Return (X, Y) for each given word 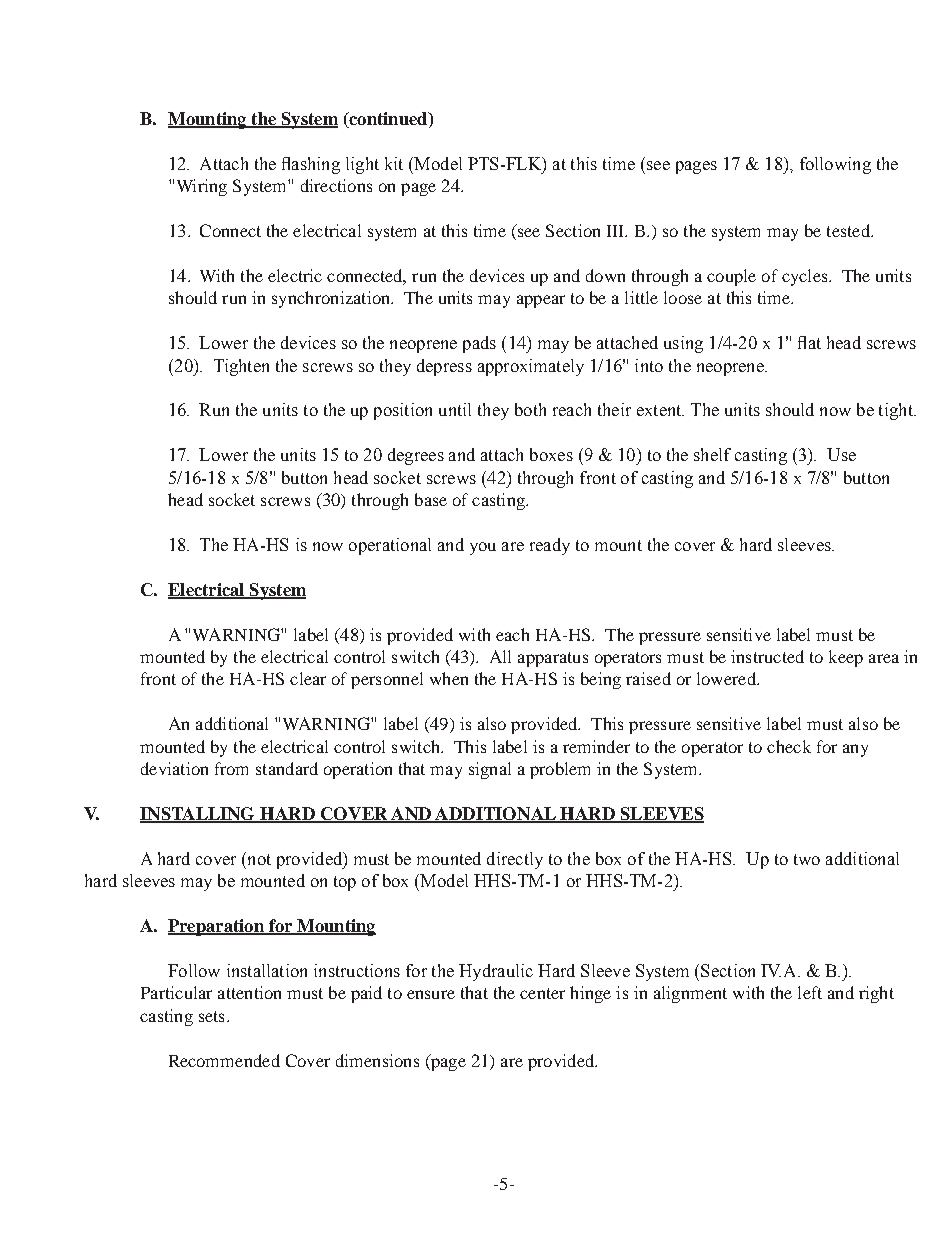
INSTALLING (199, 815)
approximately (531, 367)
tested (849, 230)
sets (211, 1016)
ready (550, 546)
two (807, 859)
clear (308, 678)
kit (394, 163)
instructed (767, 656)
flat (809, 342)
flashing (311, 165)
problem (560, 770)
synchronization (332, 299)
